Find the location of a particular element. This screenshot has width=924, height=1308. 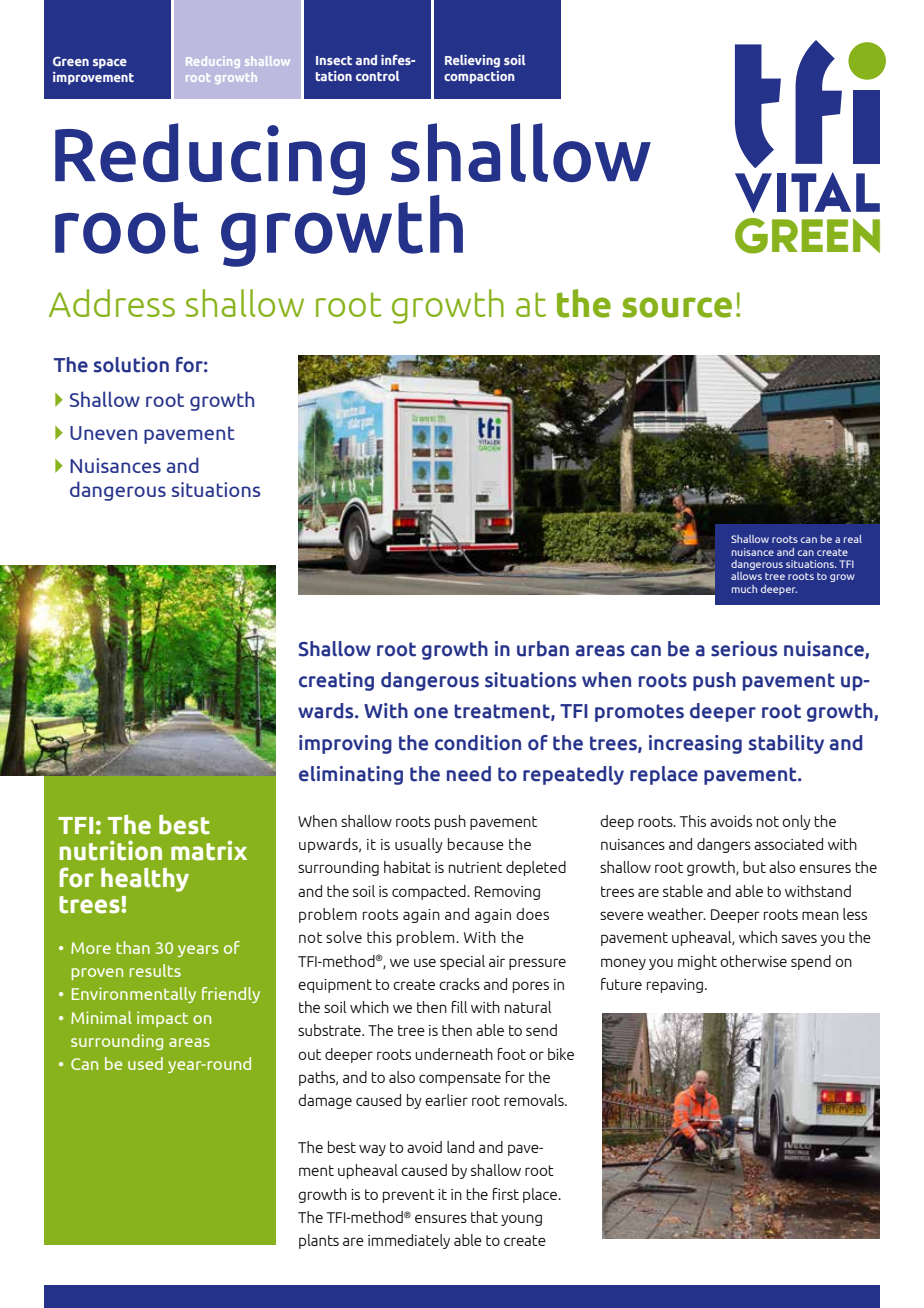

associated is located at coordinates (788, 844).
